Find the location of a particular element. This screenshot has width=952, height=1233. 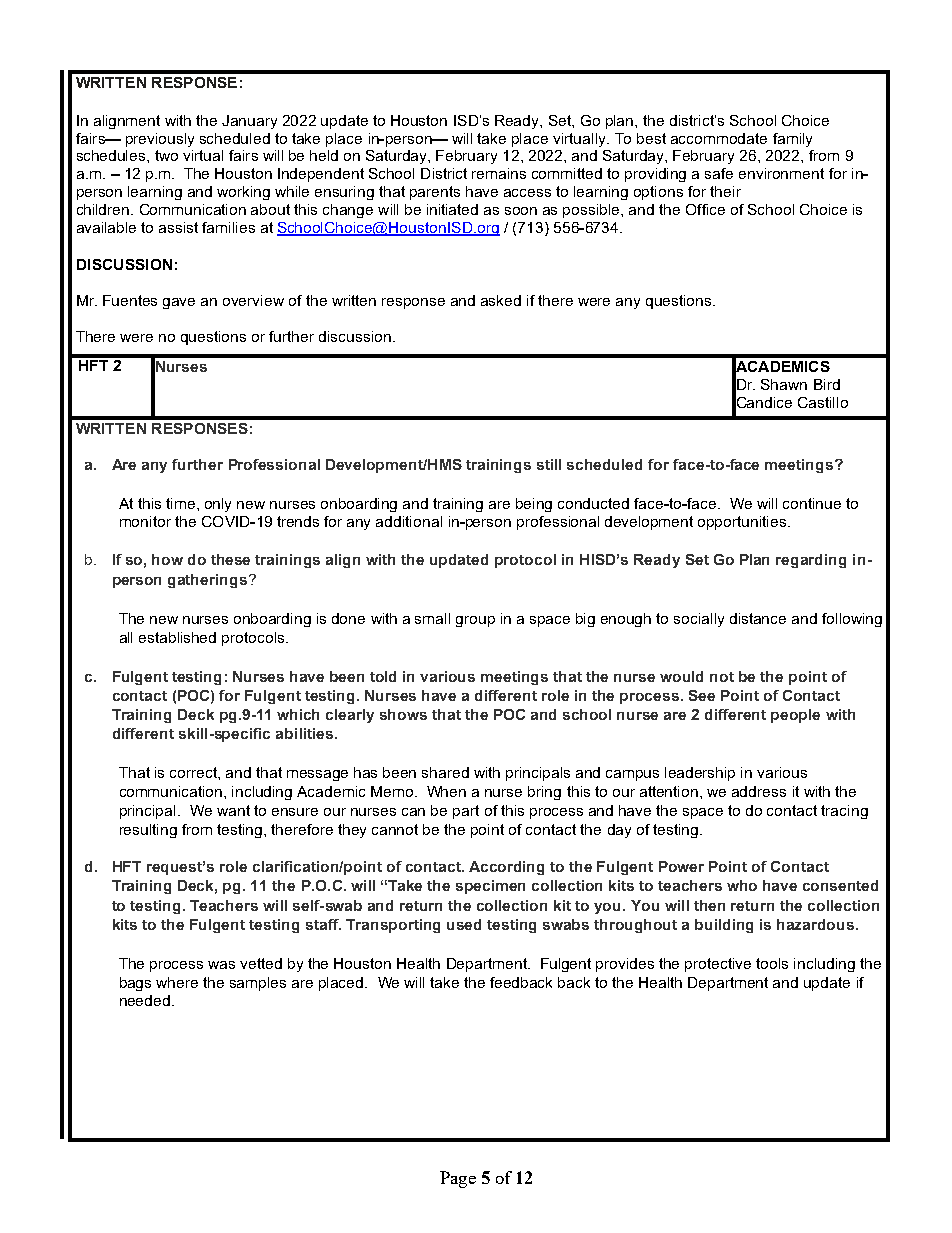

Page is located at coordinates (458, 1179).
